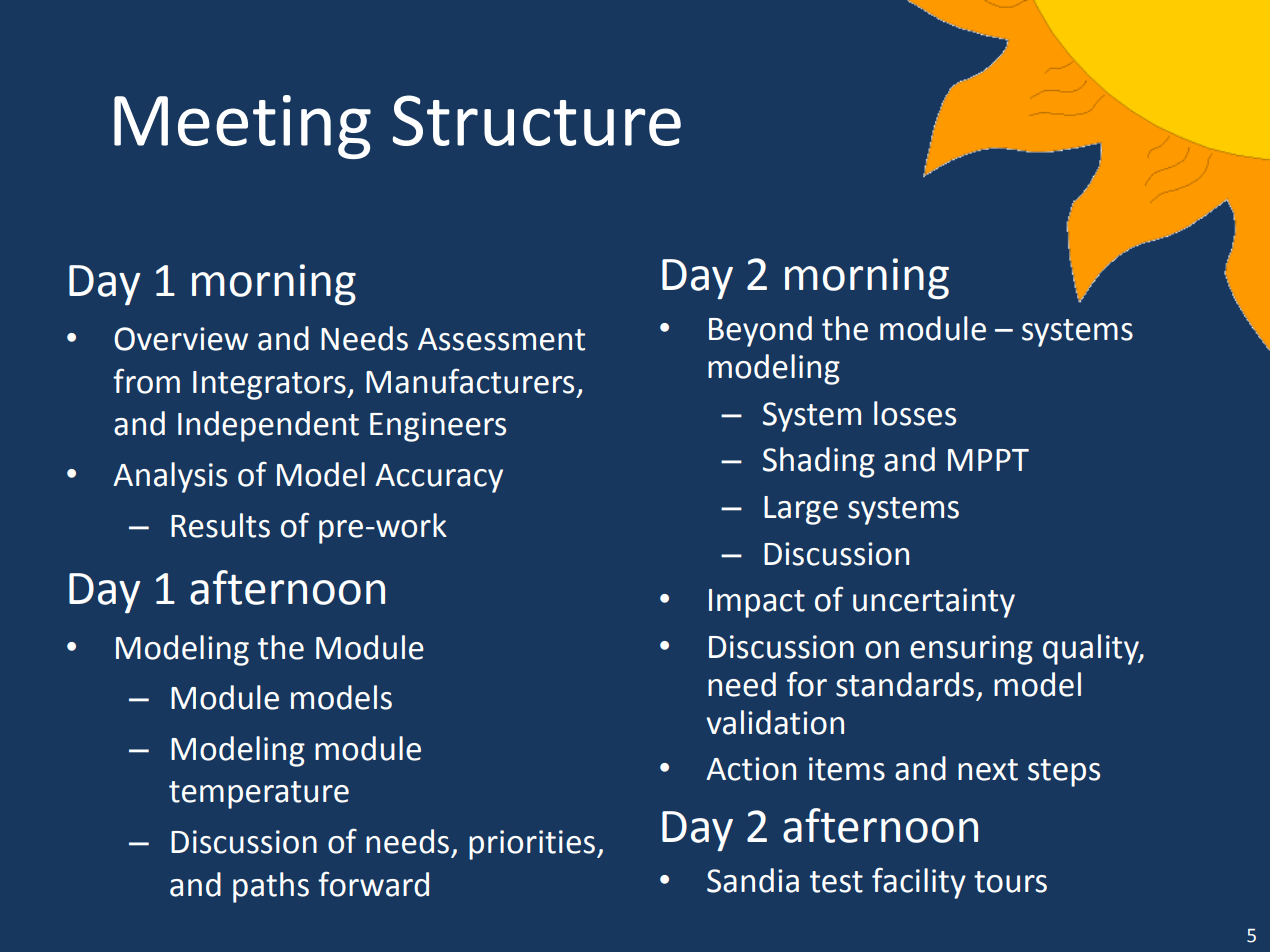  I want to click on Meeting, so click(242, 127).
